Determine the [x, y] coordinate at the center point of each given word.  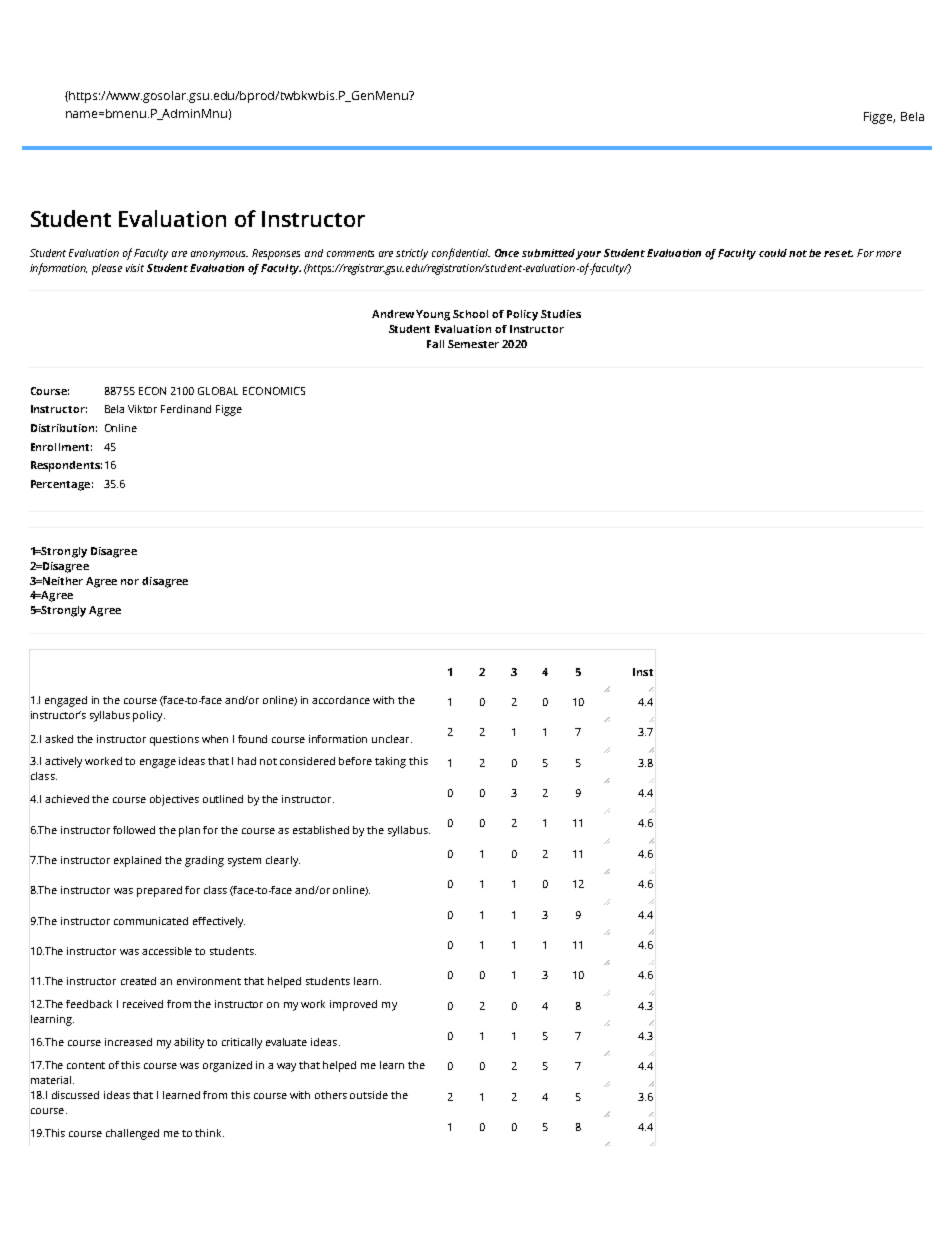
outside [369, 1095]
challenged [132, 1134]
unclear [392, 739]
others [331, 1095]
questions [174, 740]
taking [390, 762]
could [773, 253]
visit [135, 268]
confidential [461, 254]
